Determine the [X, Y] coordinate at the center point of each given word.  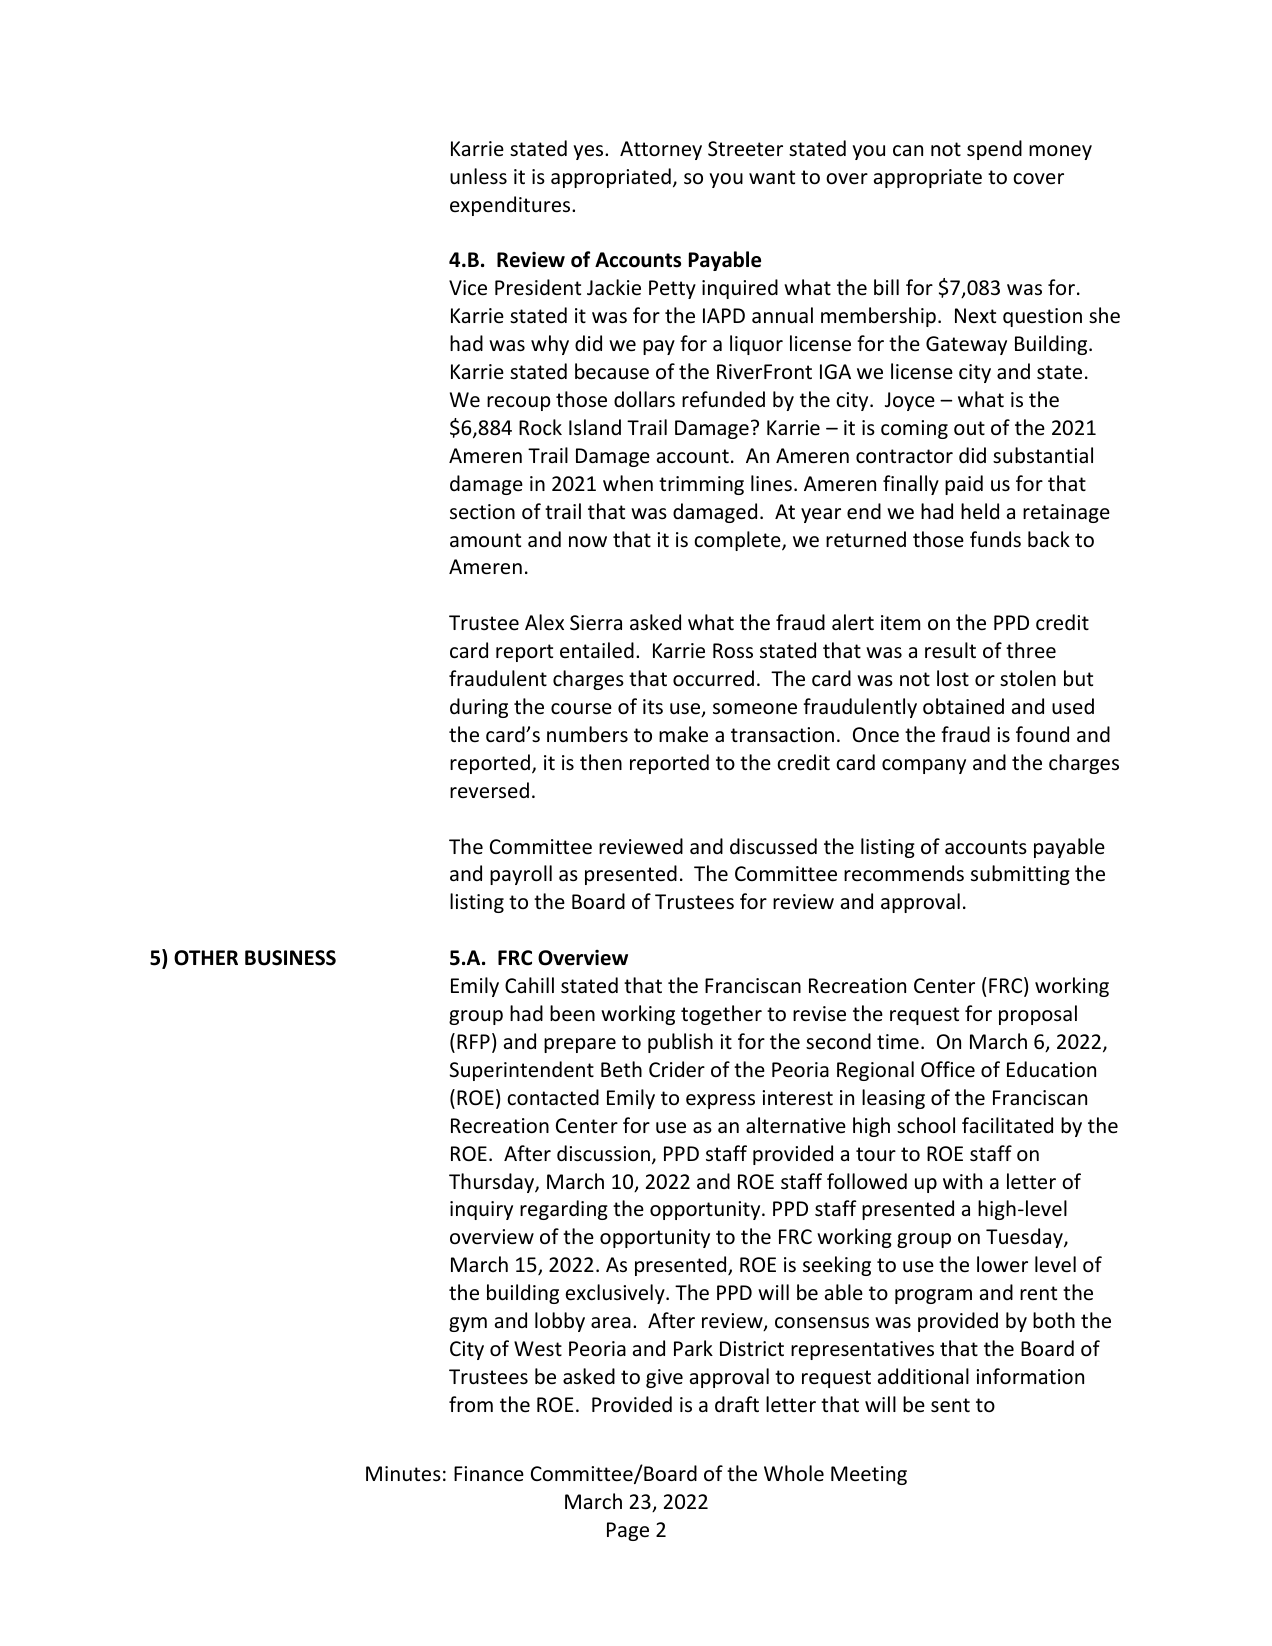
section [482, 512]
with [962, 1181]
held [980, 511]
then [601, 762]
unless [478, 176]
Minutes [403, 1474]
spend [994, 150]
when [628, 483]
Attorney [661, 150]
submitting [1020, 875]
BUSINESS [290, 958]
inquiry [481, 1210]
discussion [603, 1153]
